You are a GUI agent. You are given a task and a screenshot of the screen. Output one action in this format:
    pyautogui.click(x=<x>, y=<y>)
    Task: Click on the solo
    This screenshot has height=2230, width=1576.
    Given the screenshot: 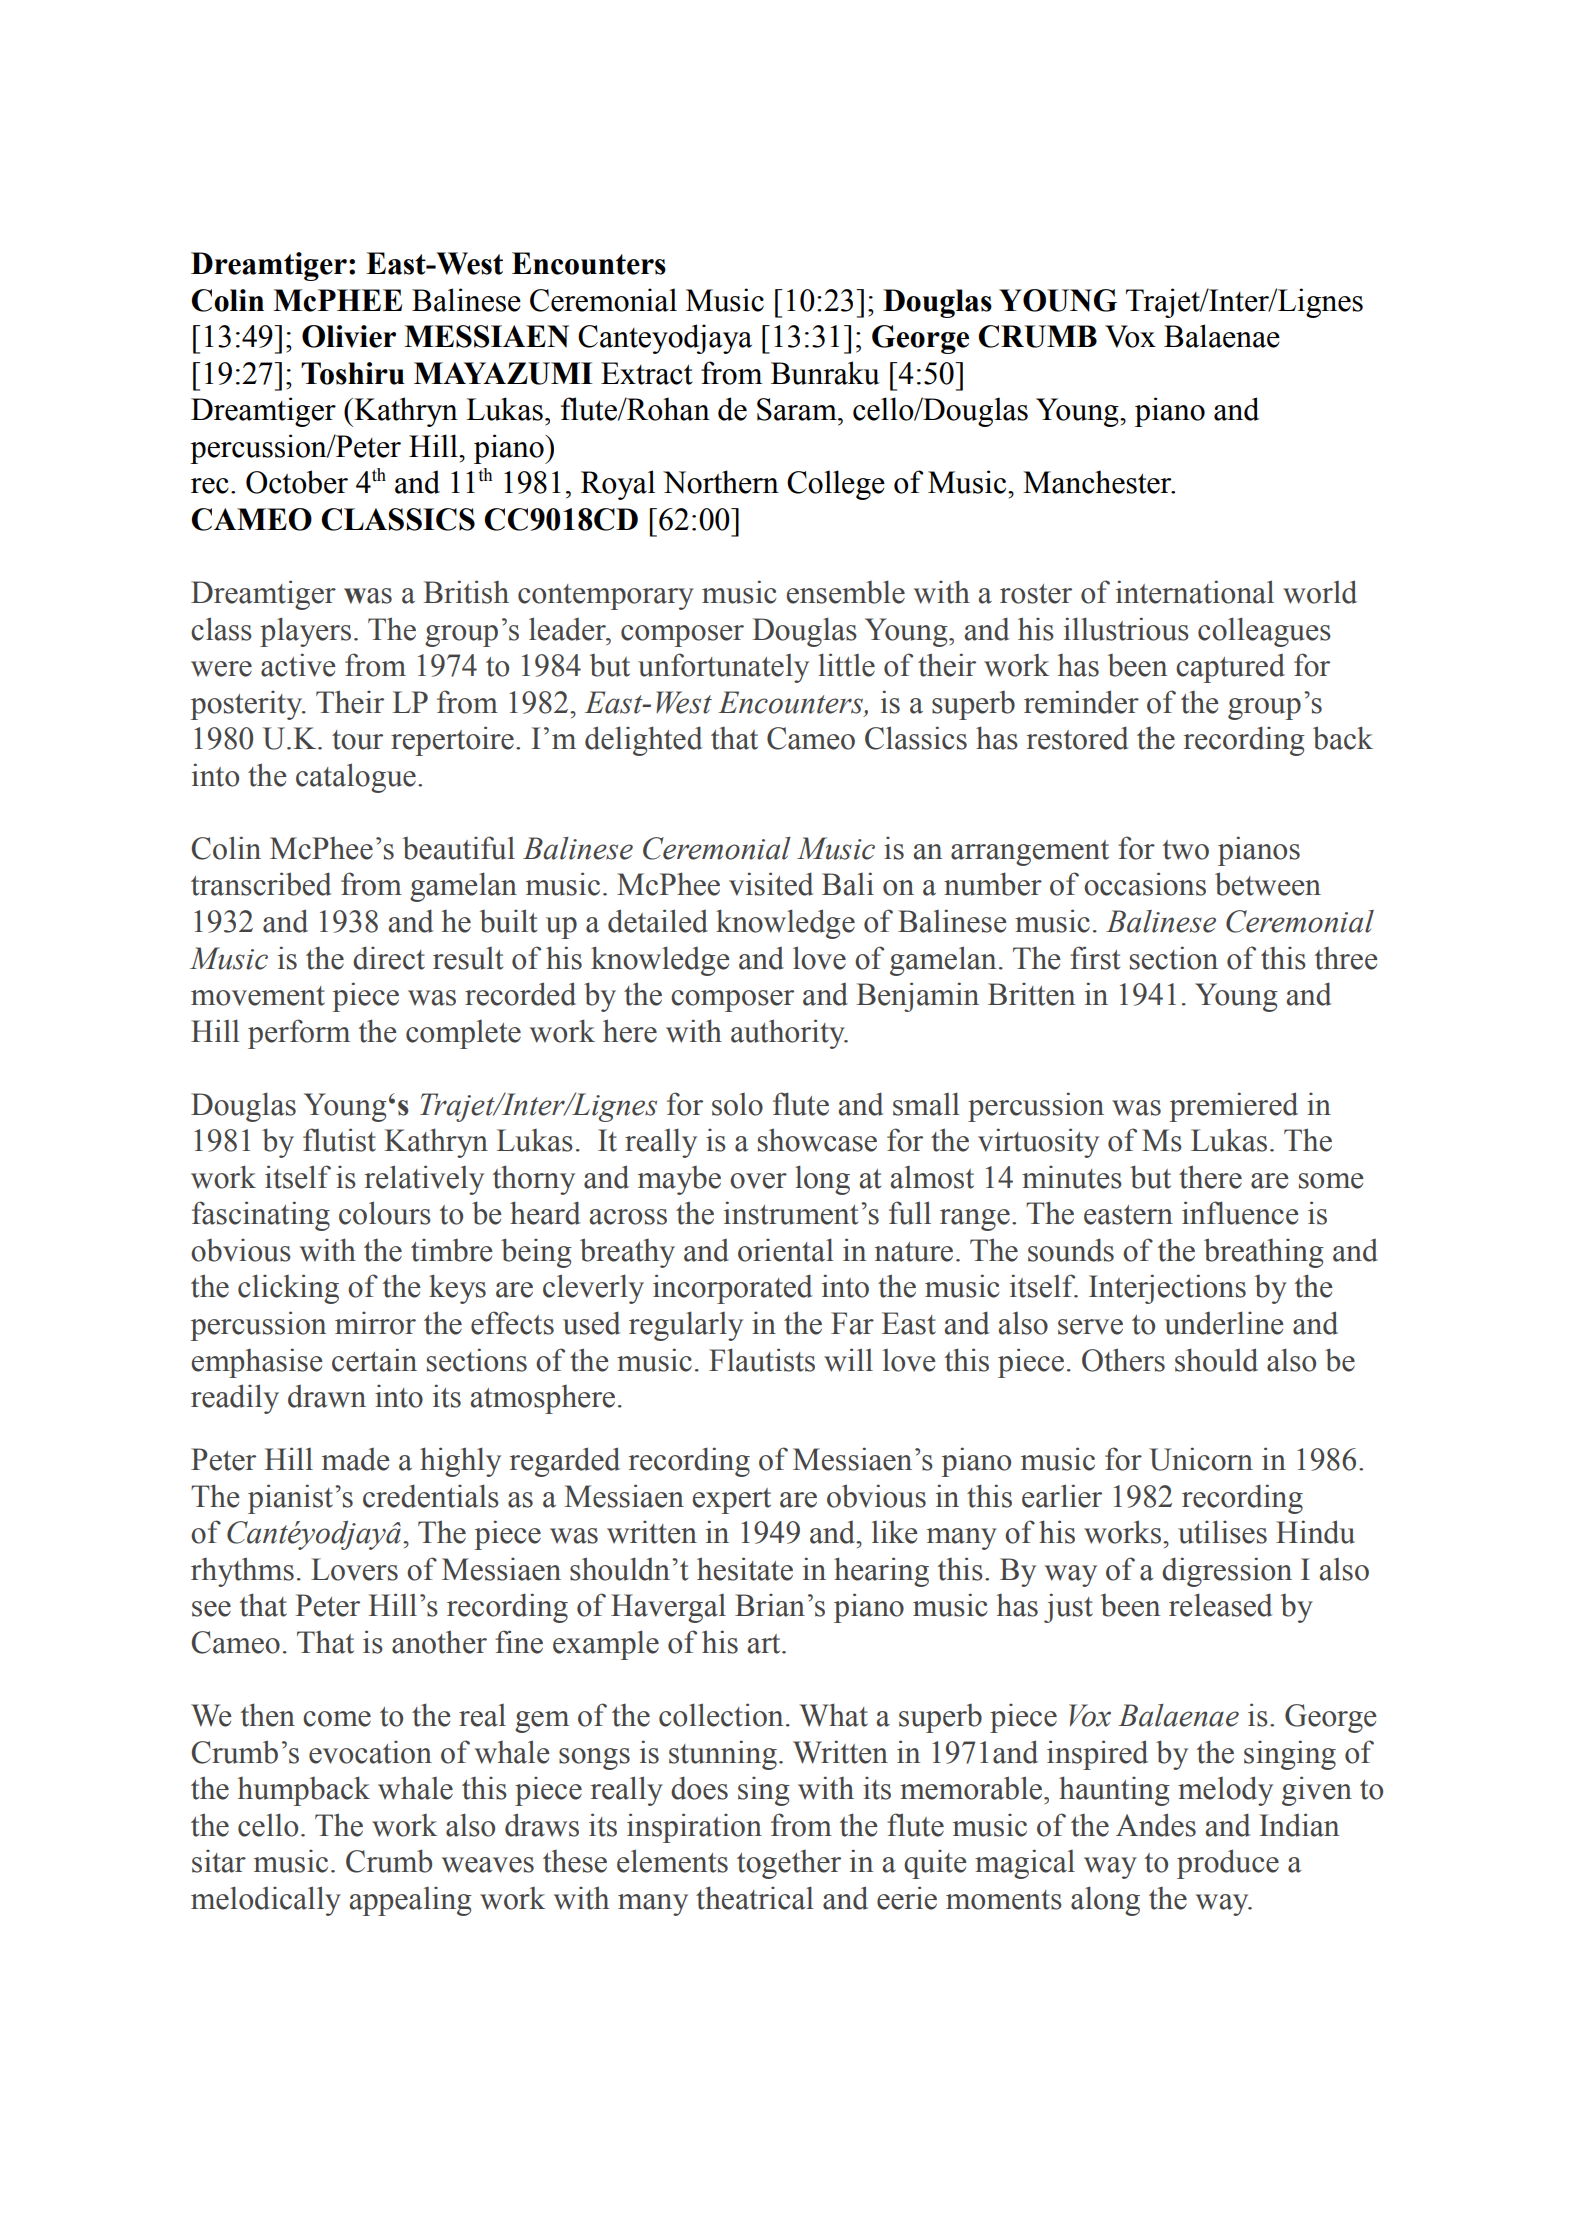 What is the action you would take?
    pyautogui.click(x=737, y=1104)
